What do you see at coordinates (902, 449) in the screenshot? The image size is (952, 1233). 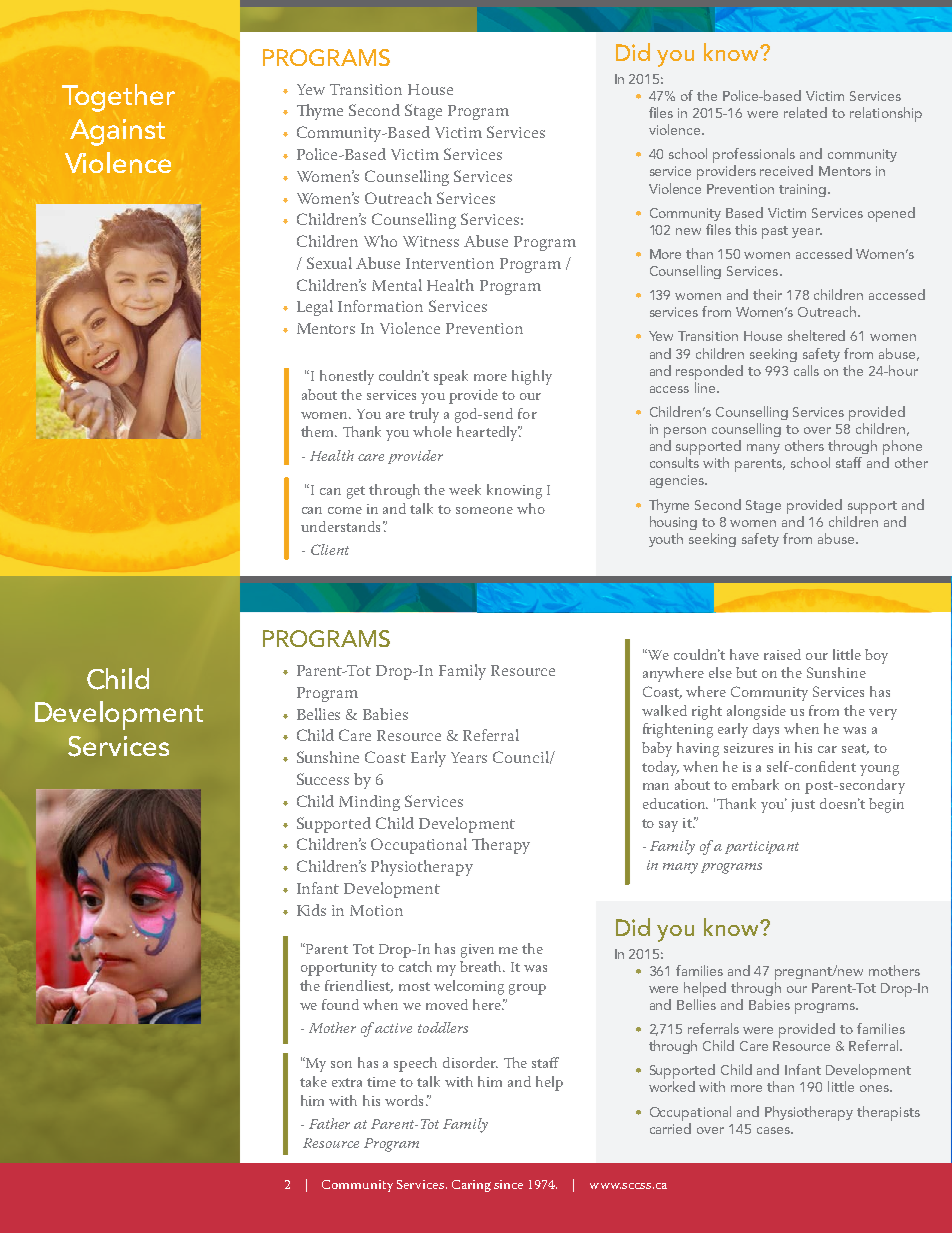 I see `phone` at bounding box center [902, 449].
